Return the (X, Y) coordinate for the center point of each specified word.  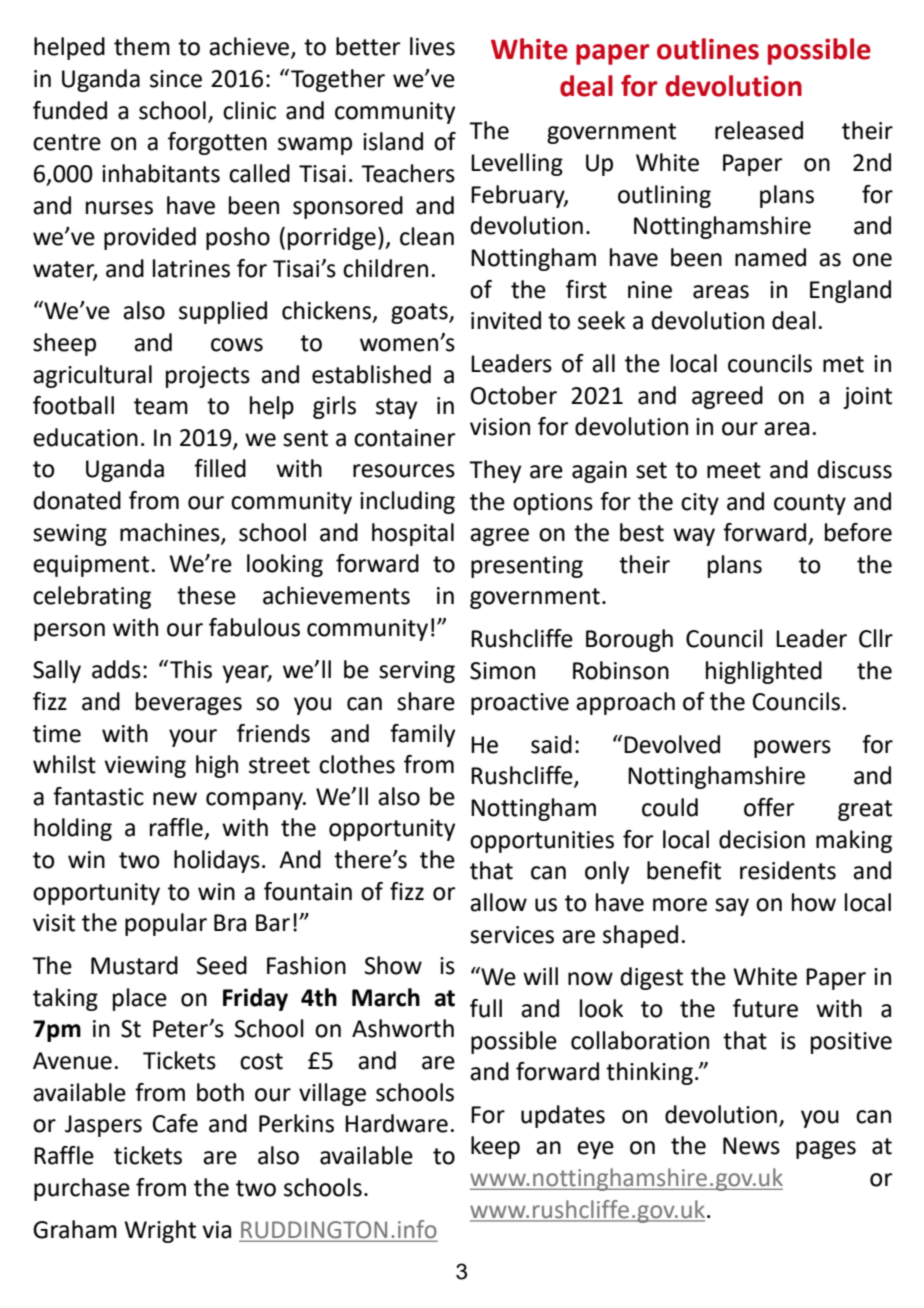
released (759, 130)
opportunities (542, 842)
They (495, 471)
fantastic (98, 796)
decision (762, 839)
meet (734, 470)
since (176, 79)
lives (432, 46)
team (161, 406)
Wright (160, 1231)
